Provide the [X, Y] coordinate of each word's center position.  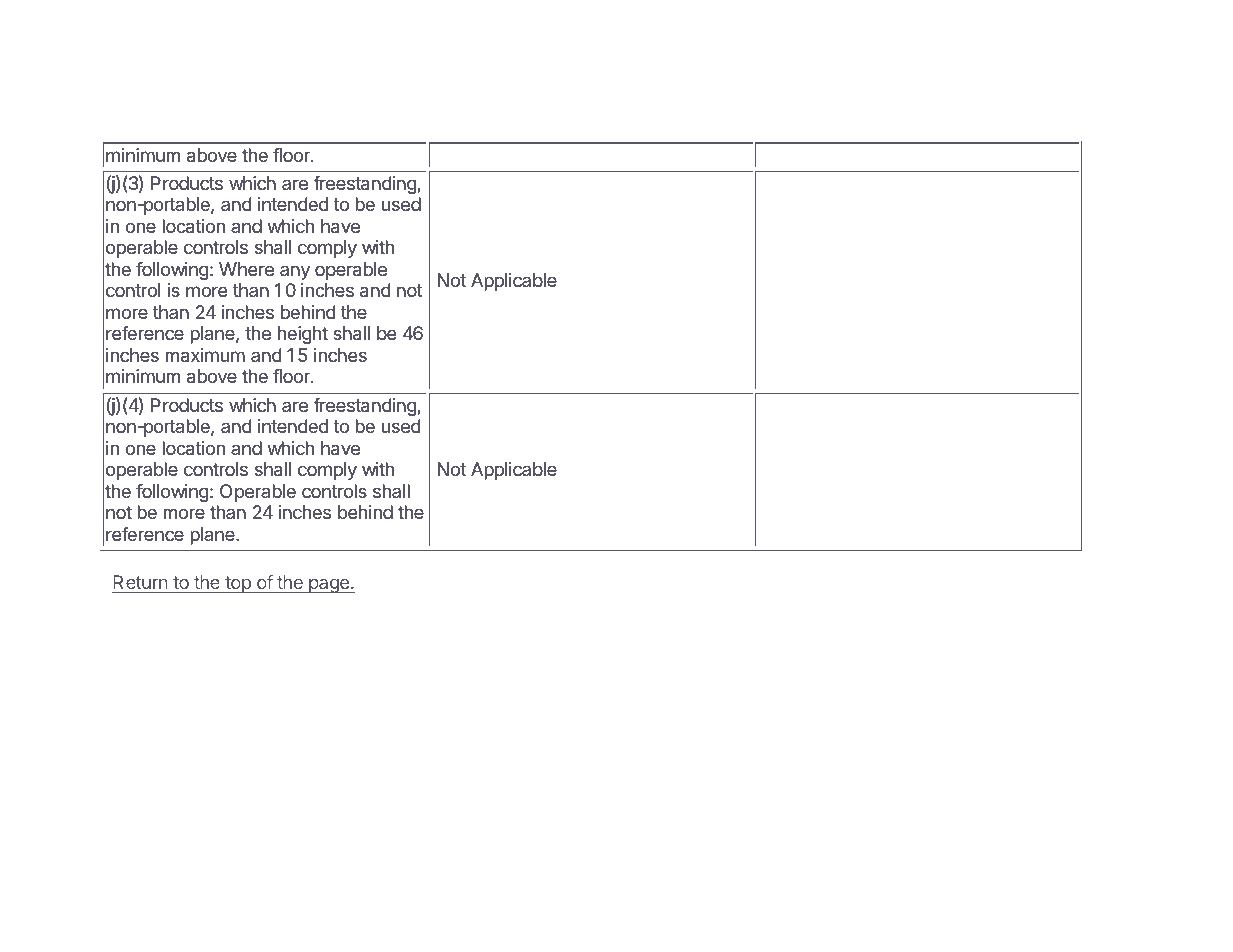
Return [141, 584]
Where [246, 269]
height [303, 335]
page [329, 586]
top [238, 584]
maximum [205, 355]
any [295, 272]
